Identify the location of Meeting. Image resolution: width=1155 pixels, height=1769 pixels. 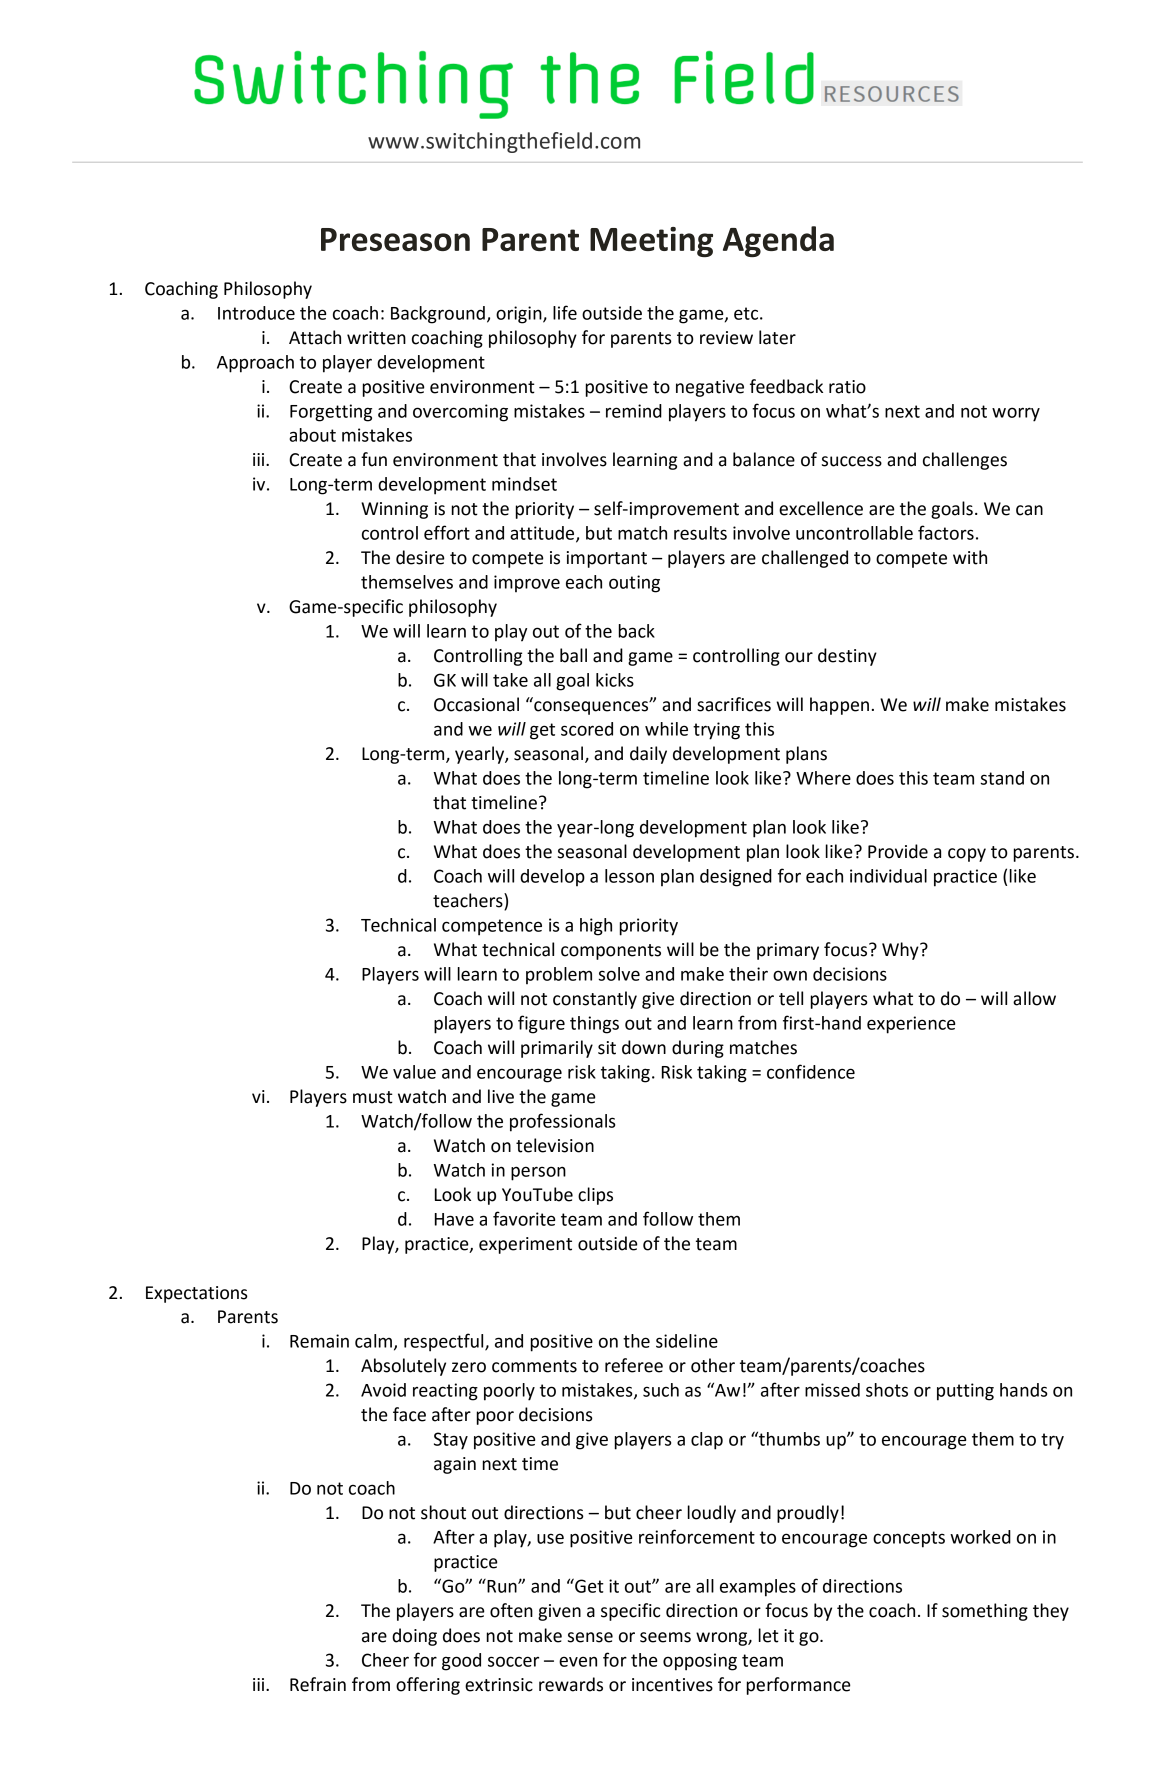
(651, 242).
